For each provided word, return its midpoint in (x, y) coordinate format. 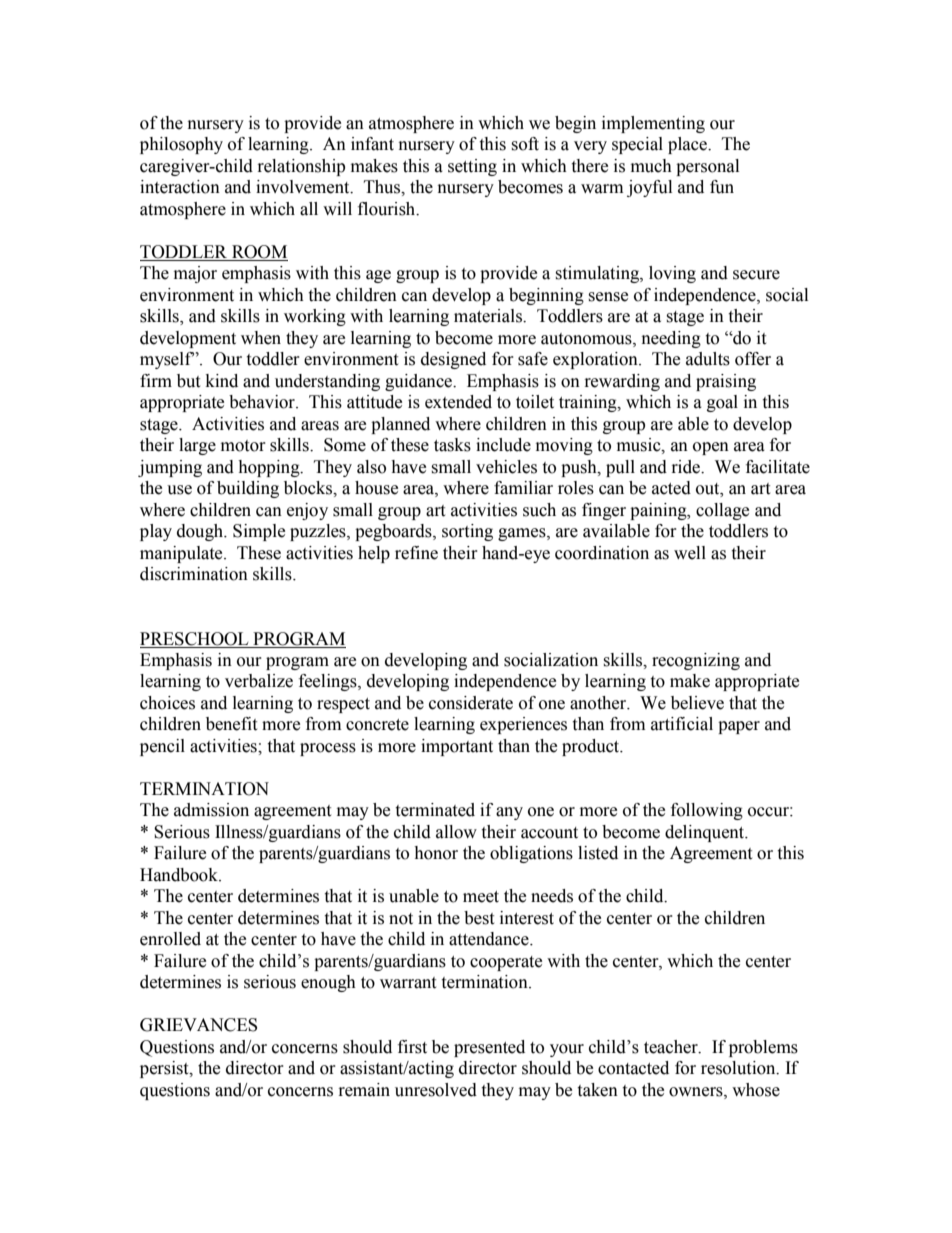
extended (458, 402)
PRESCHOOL (194, 639)
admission (211, 810)
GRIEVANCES (198, 1025)
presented (489, 1048)
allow (456, 832)
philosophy (181, 145)
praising (726, 382)
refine (416, 553)
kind (222, 381)
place (689, 145)
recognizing (696, 661)
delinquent (706, 833)
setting (472, 167)
